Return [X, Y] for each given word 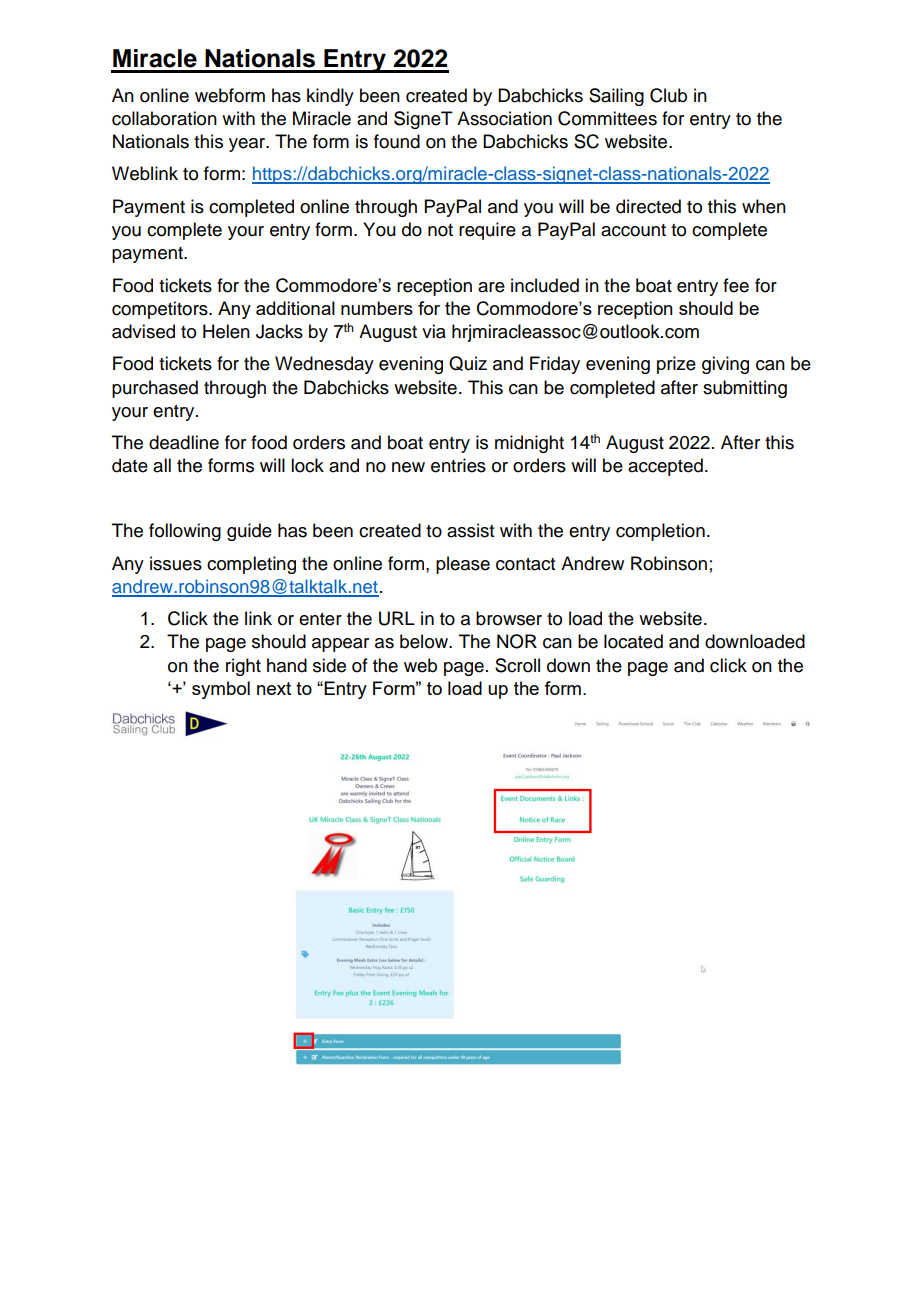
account [633, 230]
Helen [226, 331]
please [463, 565]
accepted [665, 467]
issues [176, 563]
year [248, 145]
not [440, 230]
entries [458, 465]
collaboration [164, 118]
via [434, 331]
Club [668, 95]
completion [660, 532]
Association [504, 118]
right [243, 667]
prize [676, 365]
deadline [184, 442]
